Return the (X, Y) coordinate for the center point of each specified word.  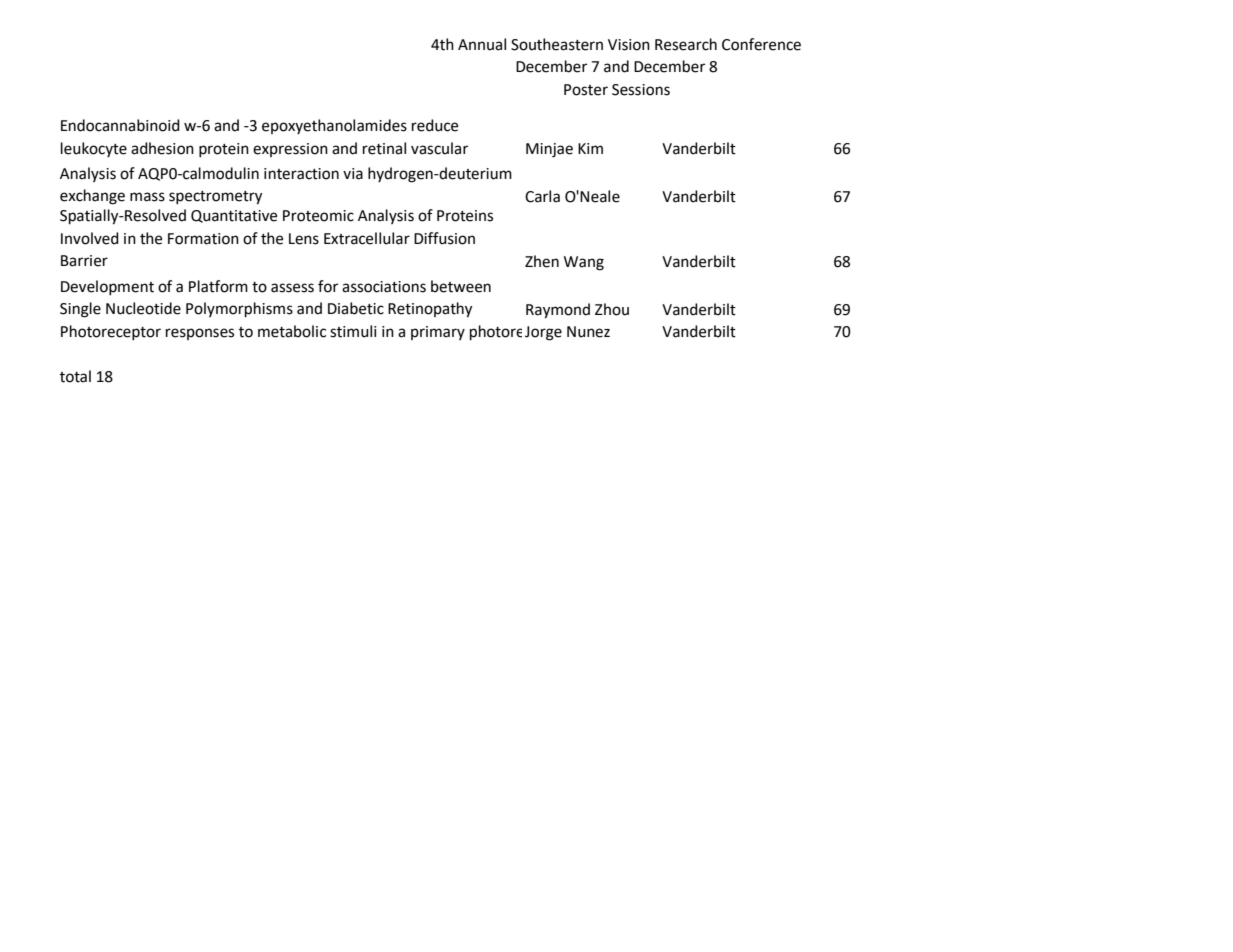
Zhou (612, 309)
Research (686, 44)
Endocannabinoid (120, 125)
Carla (542, 196)
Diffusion (444, 238)
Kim (590, 148)
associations (384, 287)
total (75, 376)
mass (147, 197)
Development (107, 287)
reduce (435, 125)
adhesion (162, 148)
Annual (482, 44)
